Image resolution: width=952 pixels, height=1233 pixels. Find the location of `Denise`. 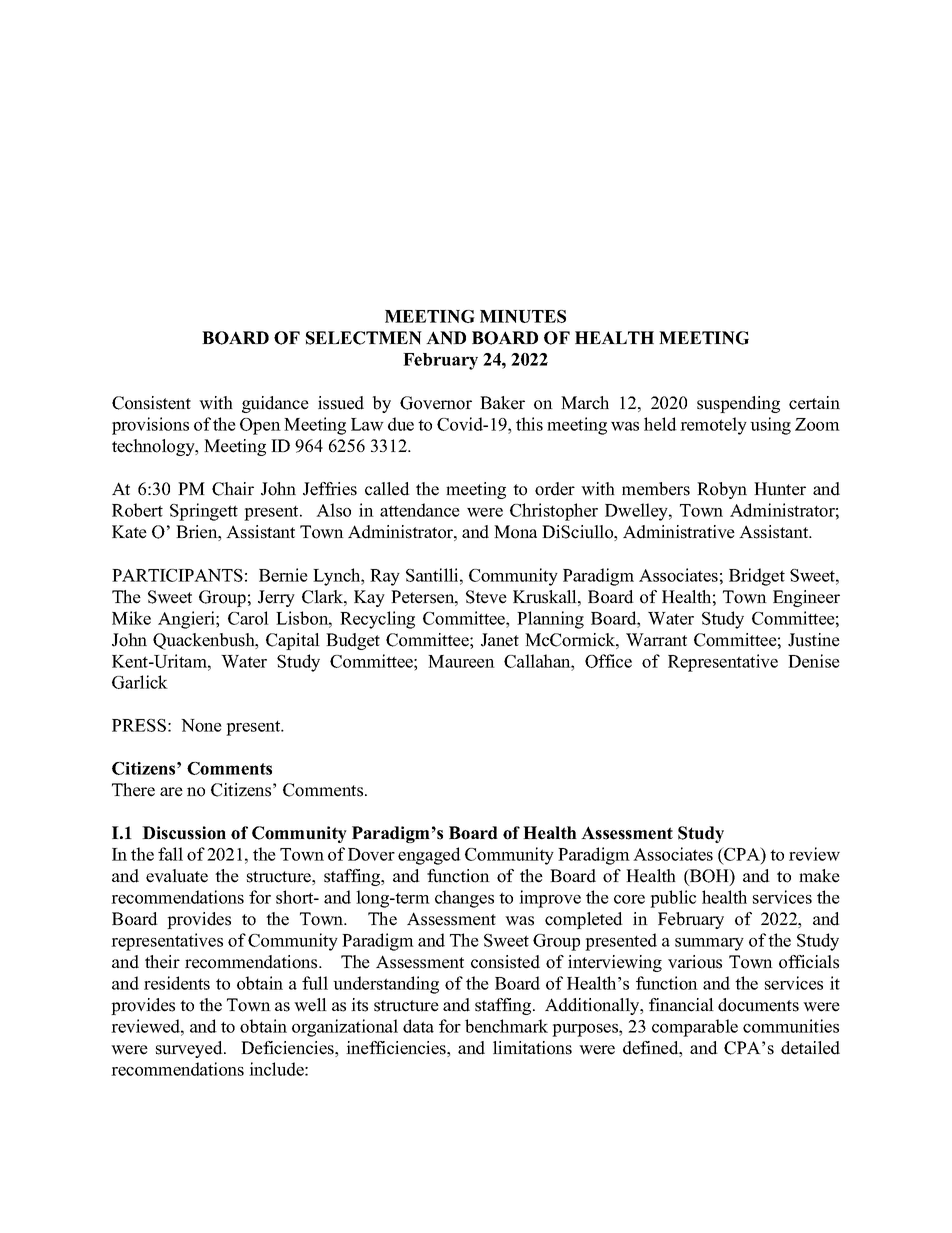

Denise is located at coordinates (814, 661).
